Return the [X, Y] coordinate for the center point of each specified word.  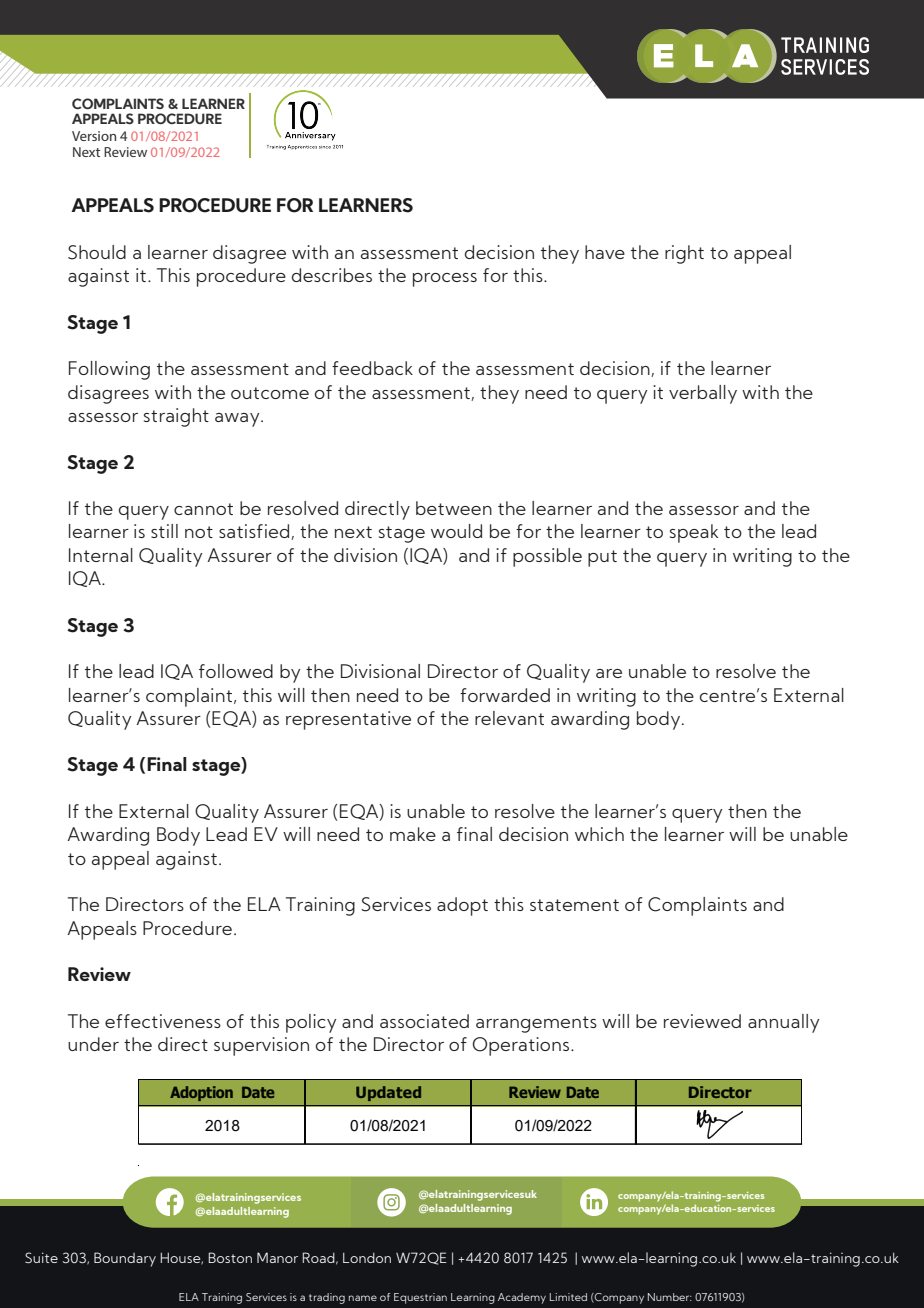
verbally [703, 394]
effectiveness [163, 1021]
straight [176, 417]
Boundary [125, 1259]
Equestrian [420, 1298]
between [454, 508]
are [609, 673]
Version [94, 136]
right [684, 254]
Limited [568, 1297]
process [445, 280]
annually [783, 1023]
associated [424, 1021]
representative [348, 720]
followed [236, 671]
